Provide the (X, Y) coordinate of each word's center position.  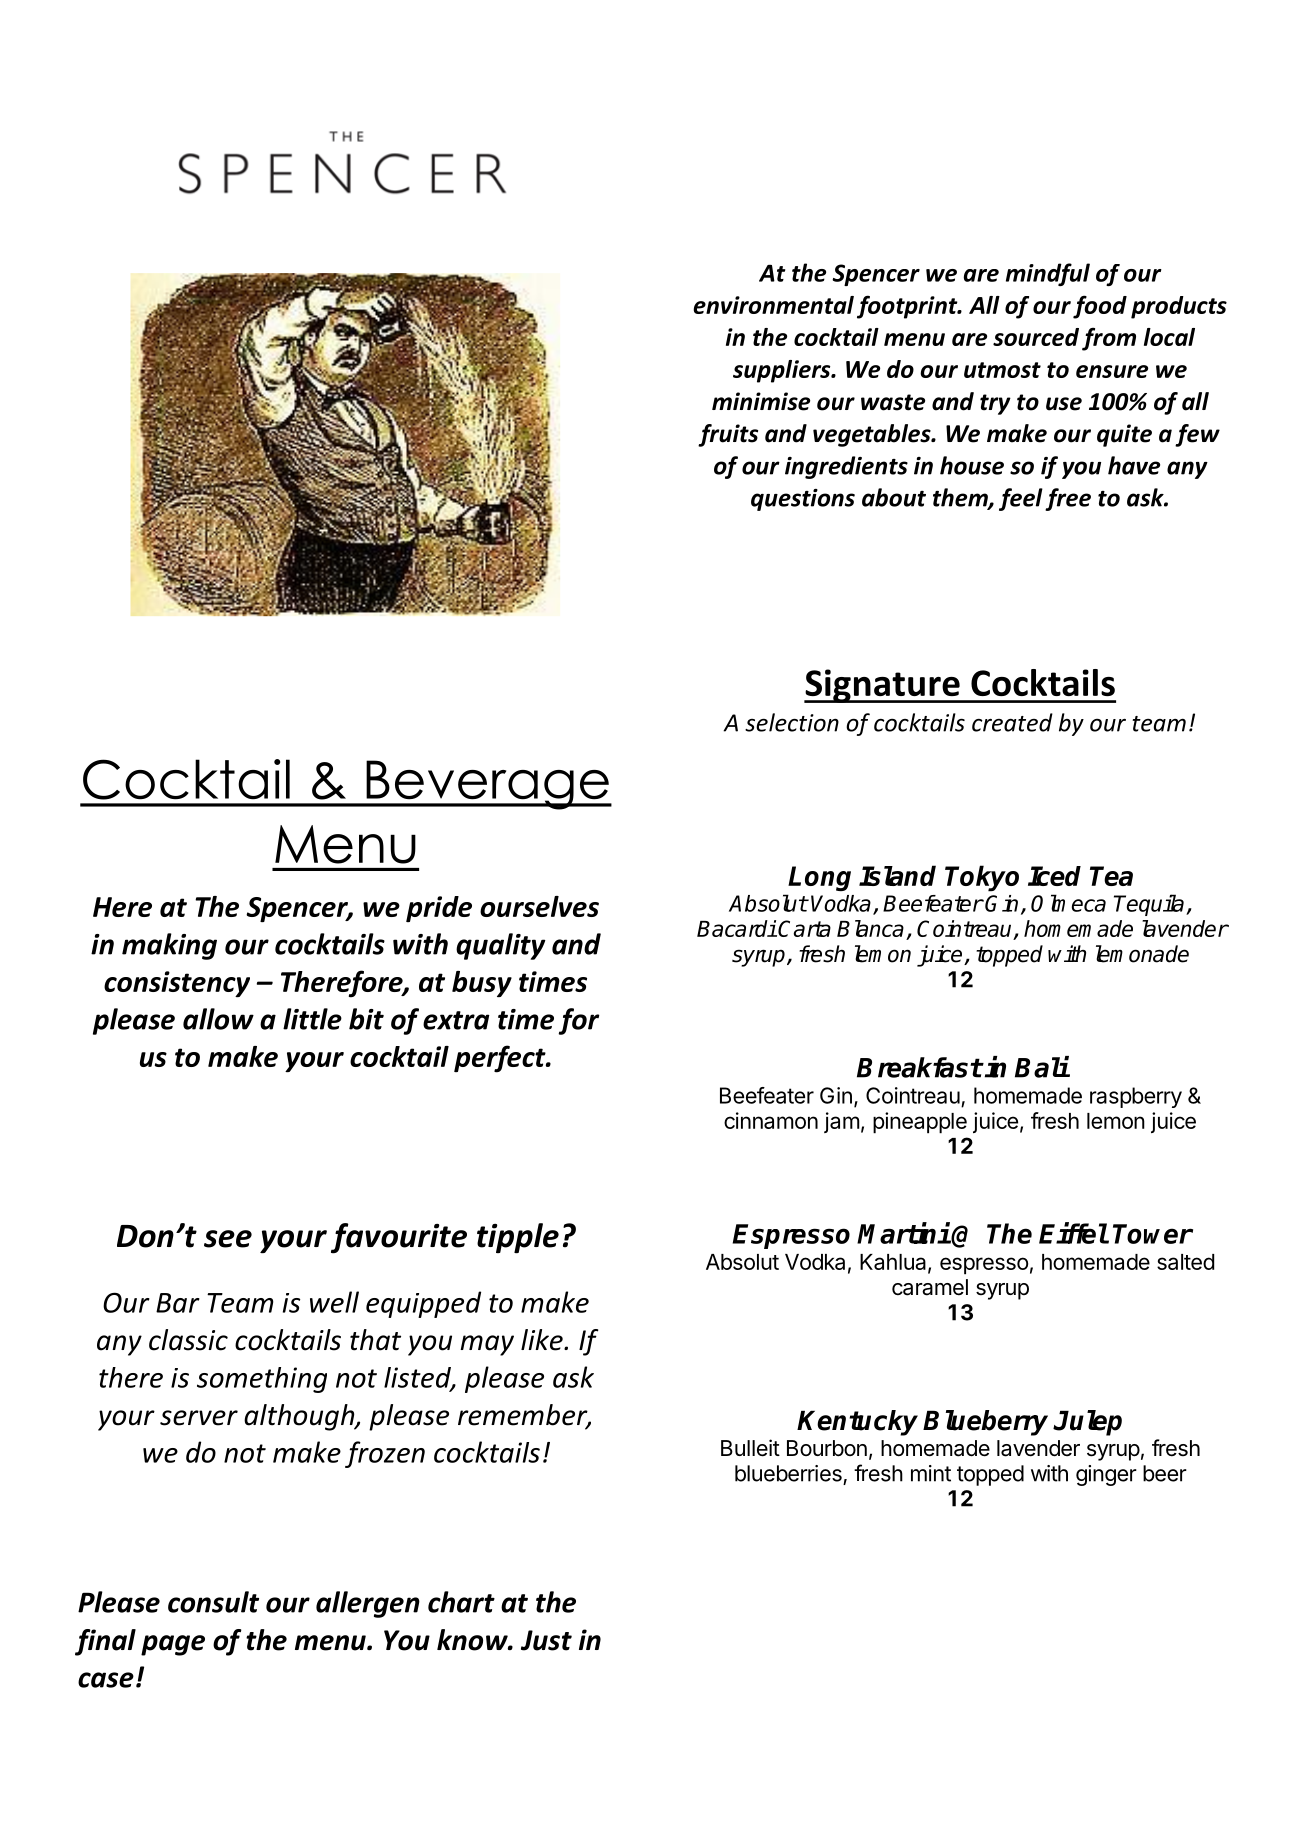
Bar (178, 1303)
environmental (773, 305)
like (543, 1340)
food (1100, 307)
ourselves (539, 906)
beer (1165, 1473)
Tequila (1150, 905)
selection (792, 722)
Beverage (487, 785)
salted (1185, 1262)
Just (546, 1640)
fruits (728, 435)
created (1012, 722)
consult (213, 1602)
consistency (177, 984)
